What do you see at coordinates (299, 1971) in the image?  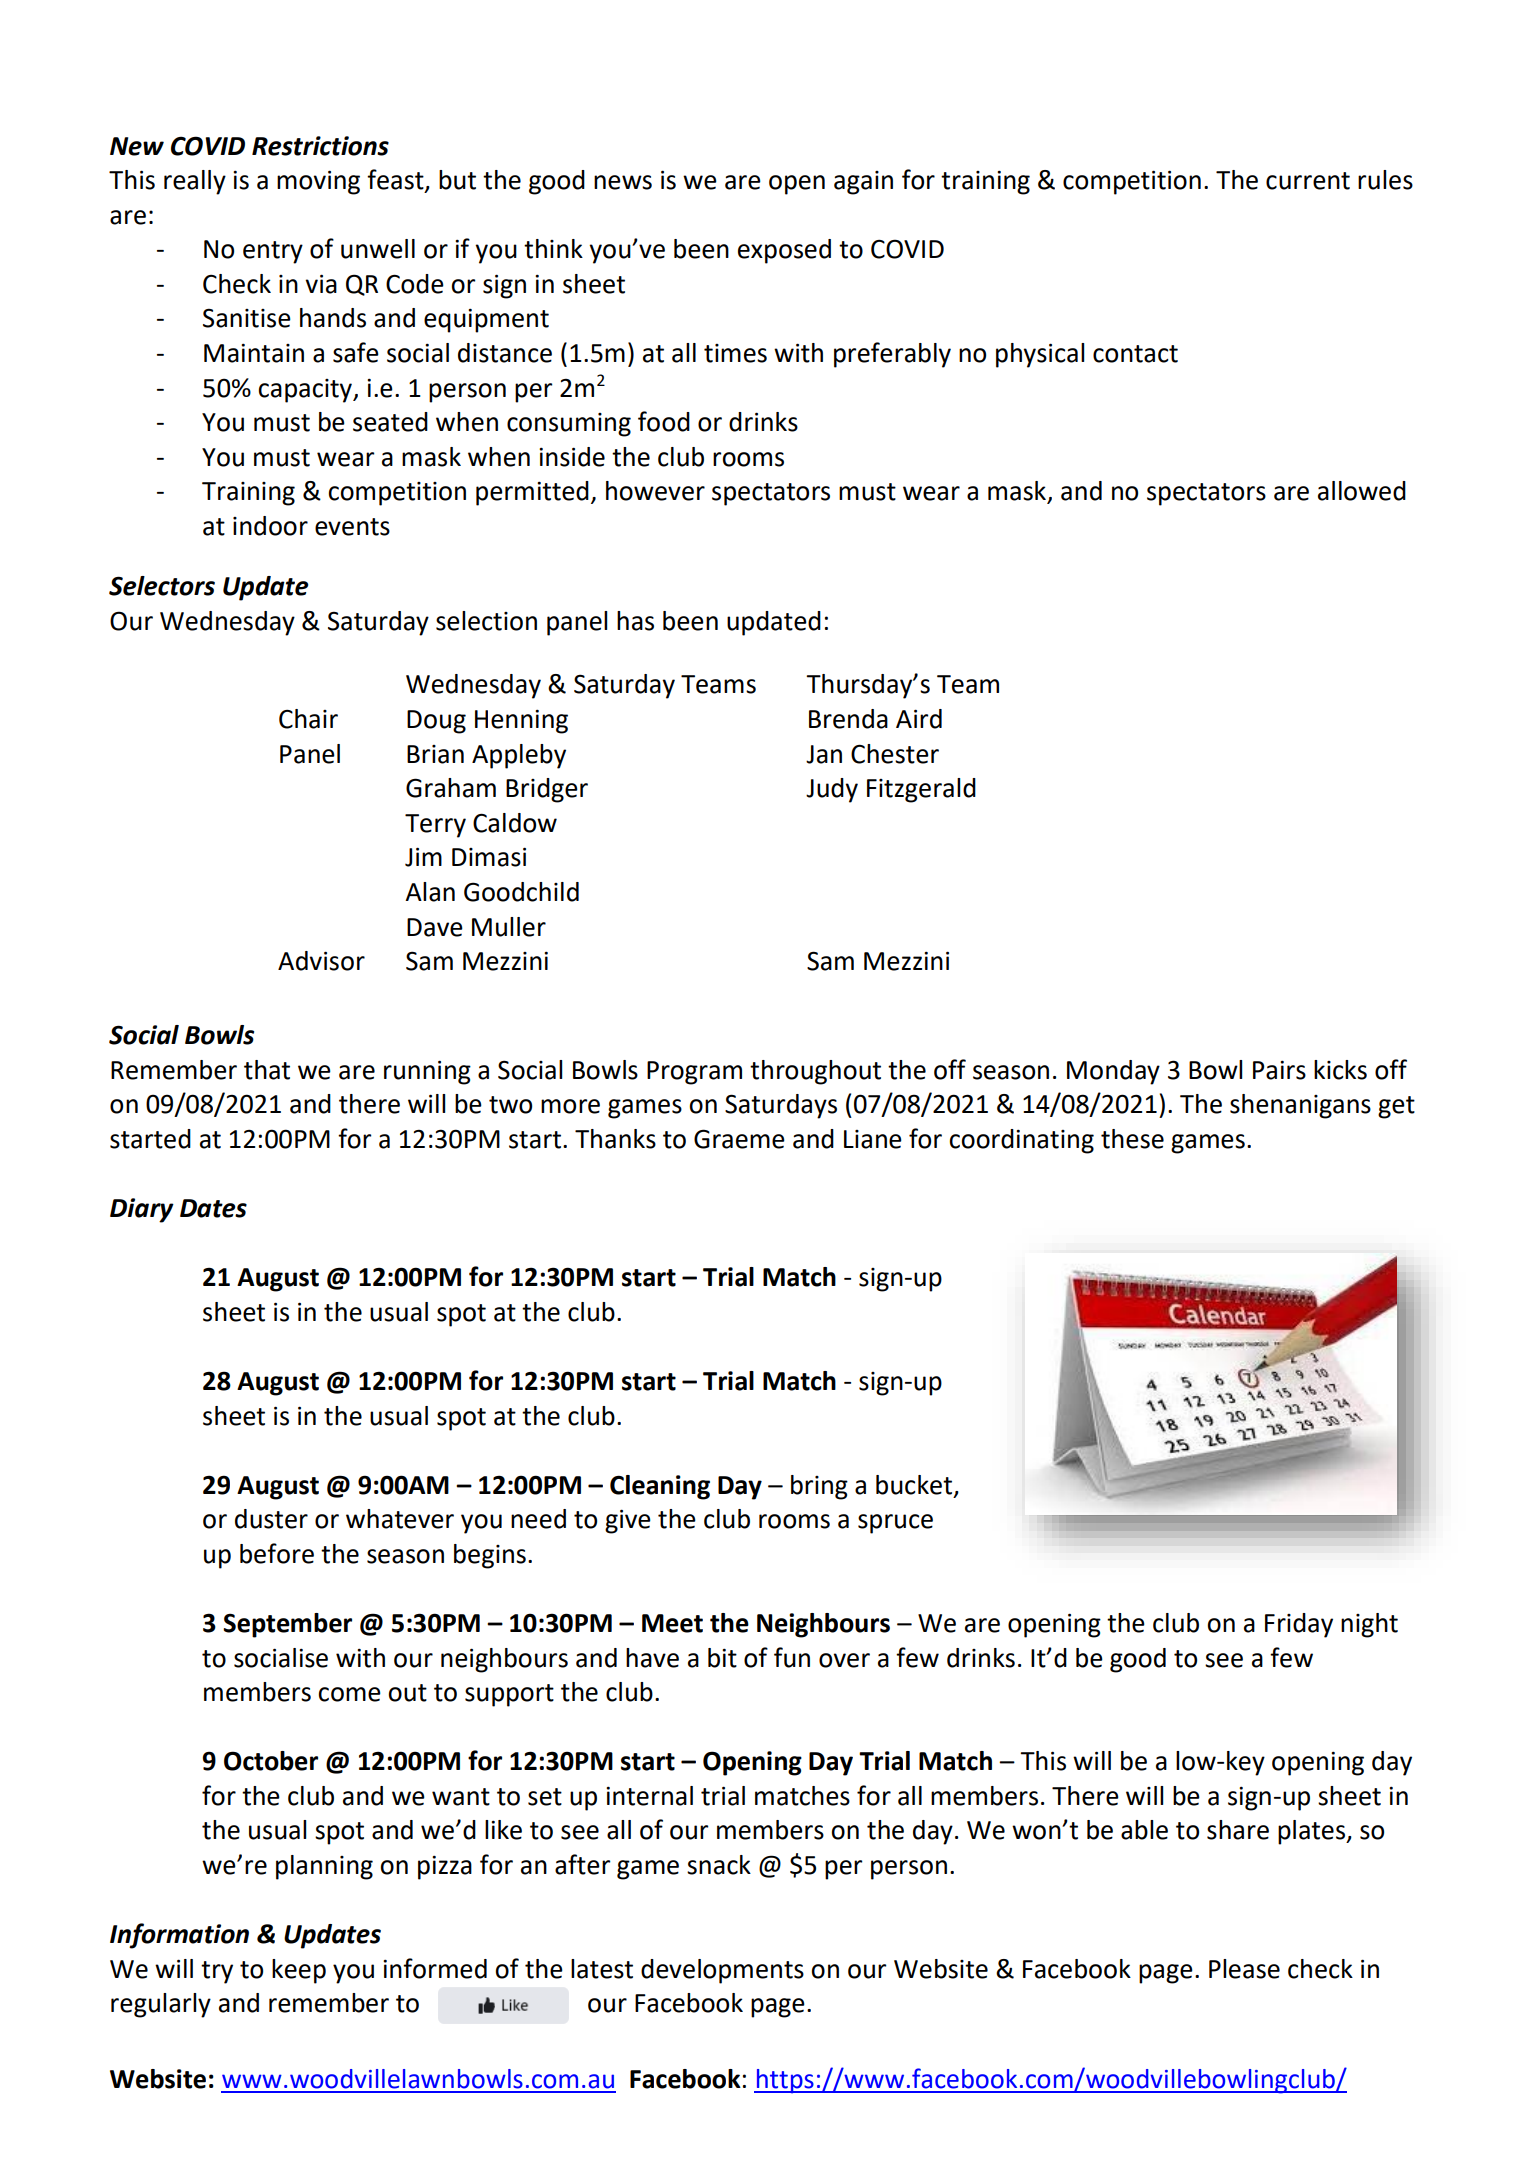 I see `keep` at bounding box center [299, 1971].
